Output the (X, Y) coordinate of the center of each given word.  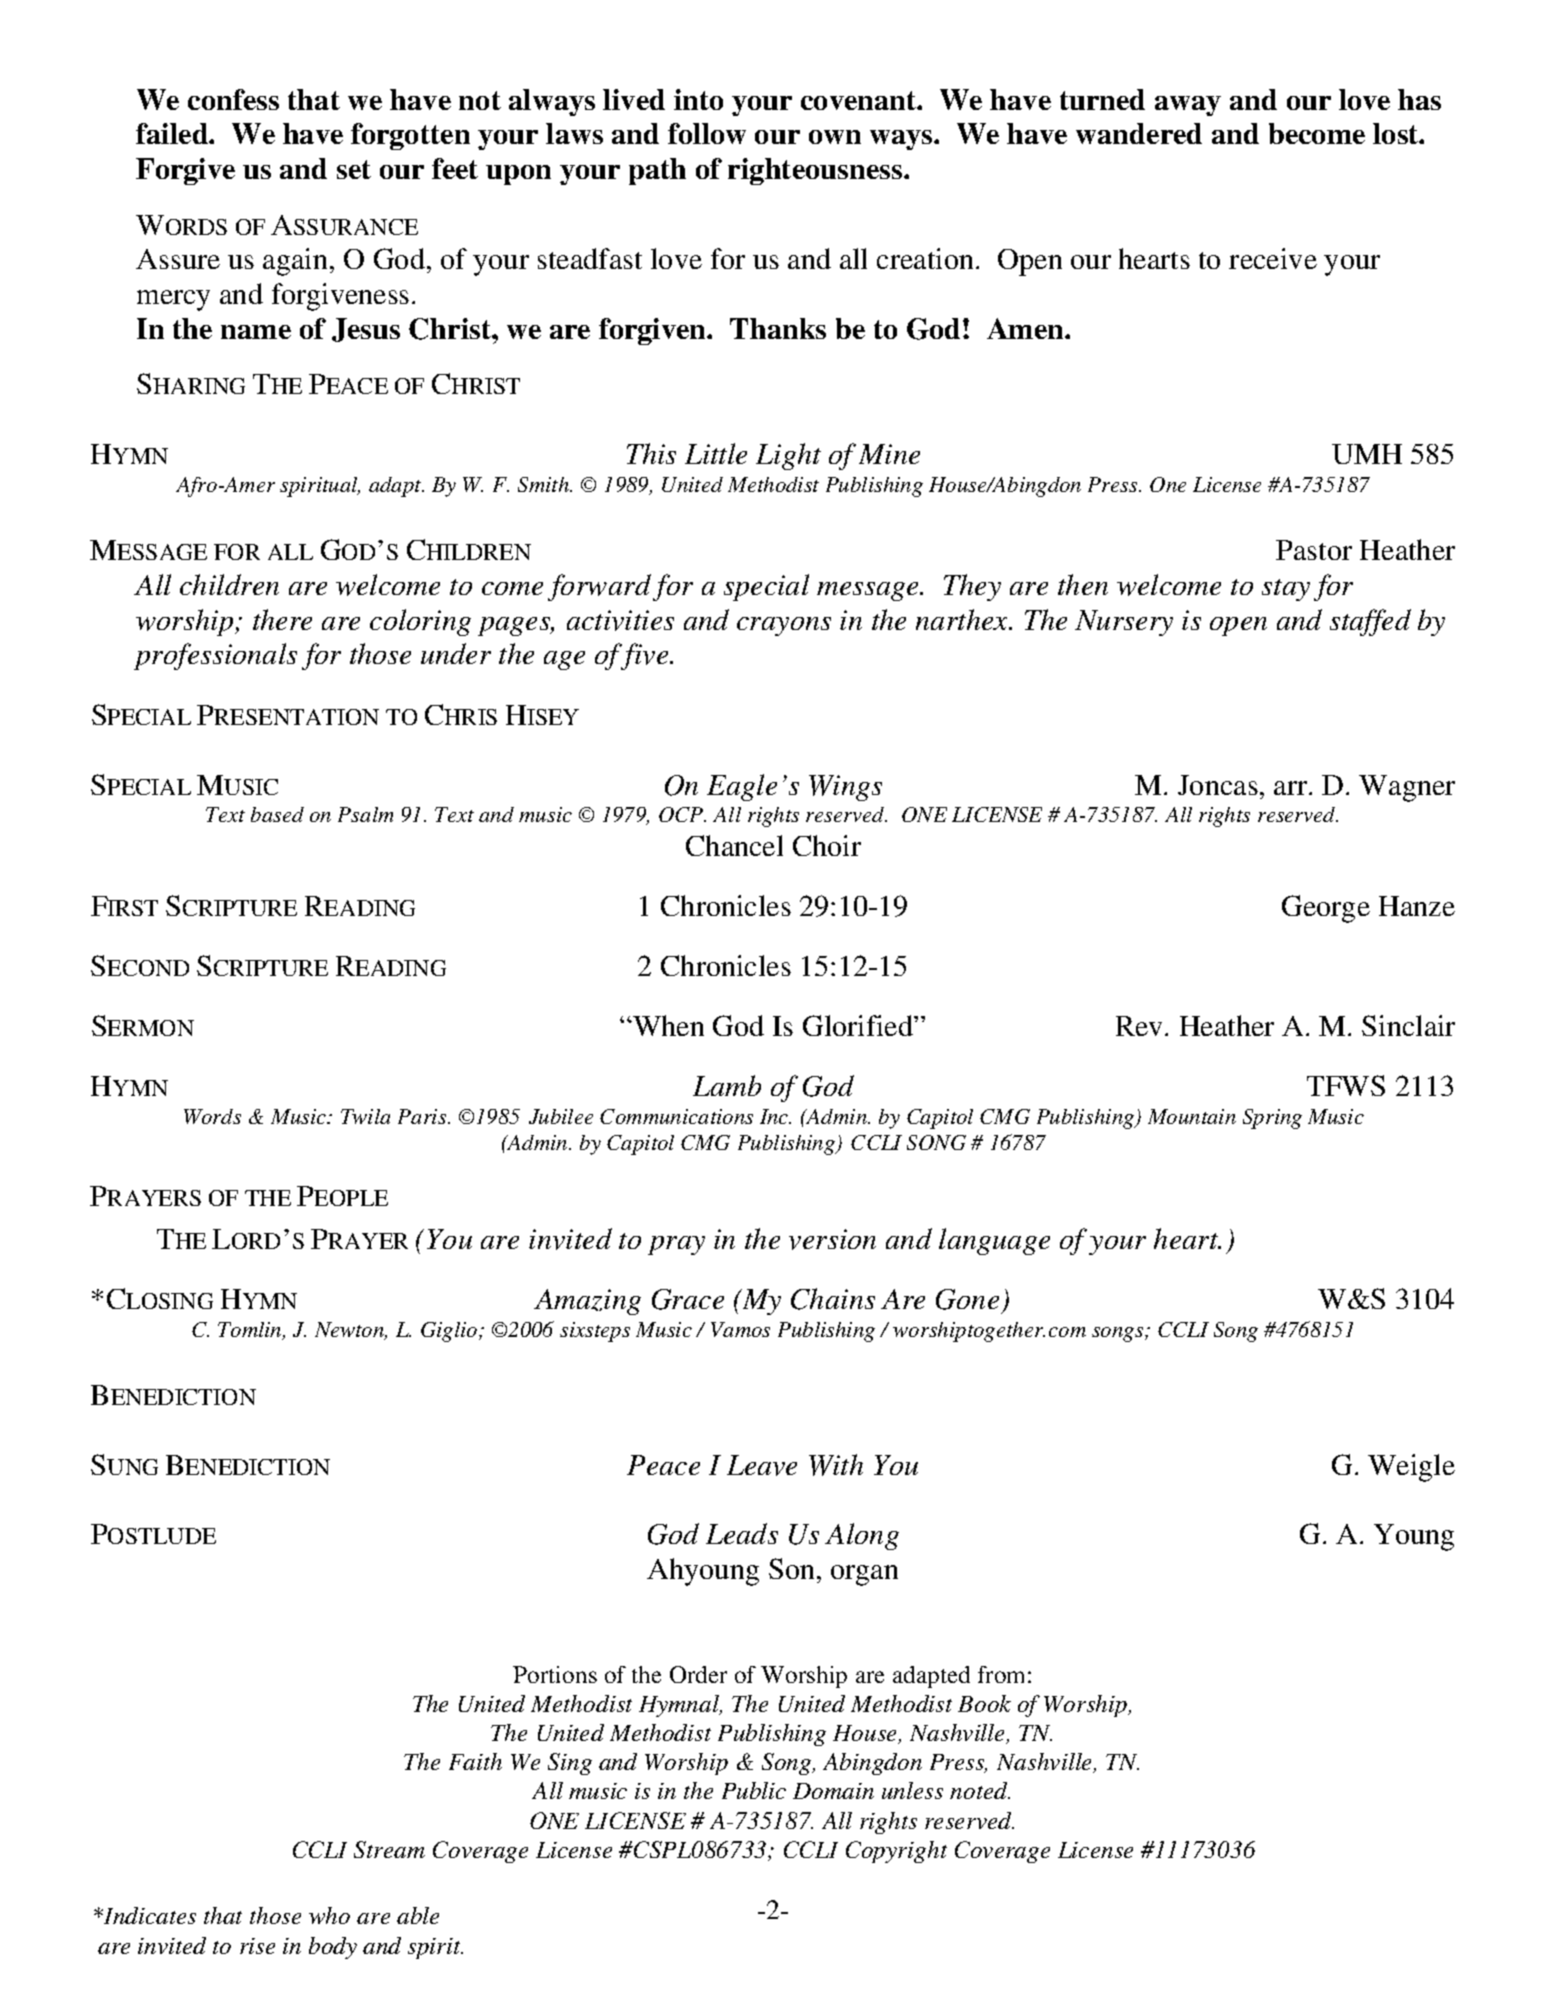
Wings (845, 788)
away (1188, 106)
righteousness (816, 171)
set (354, 169)
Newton (351, 1331)
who (329, 1915)
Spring (1272, 1119)
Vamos (740, 1329)
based (277, 814)
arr (1292, 788)
